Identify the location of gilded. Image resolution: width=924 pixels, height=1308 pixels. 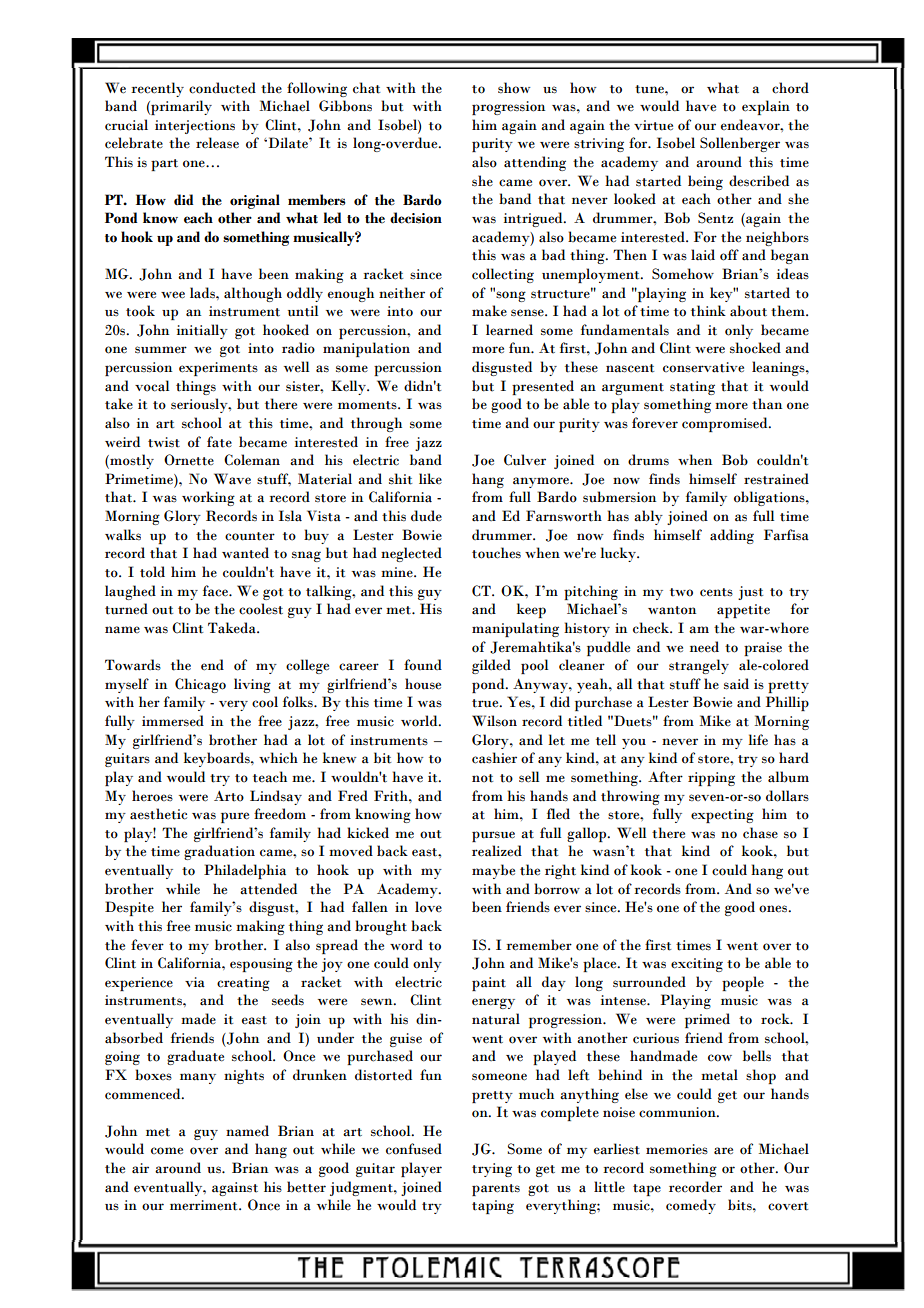
(491, 666).
